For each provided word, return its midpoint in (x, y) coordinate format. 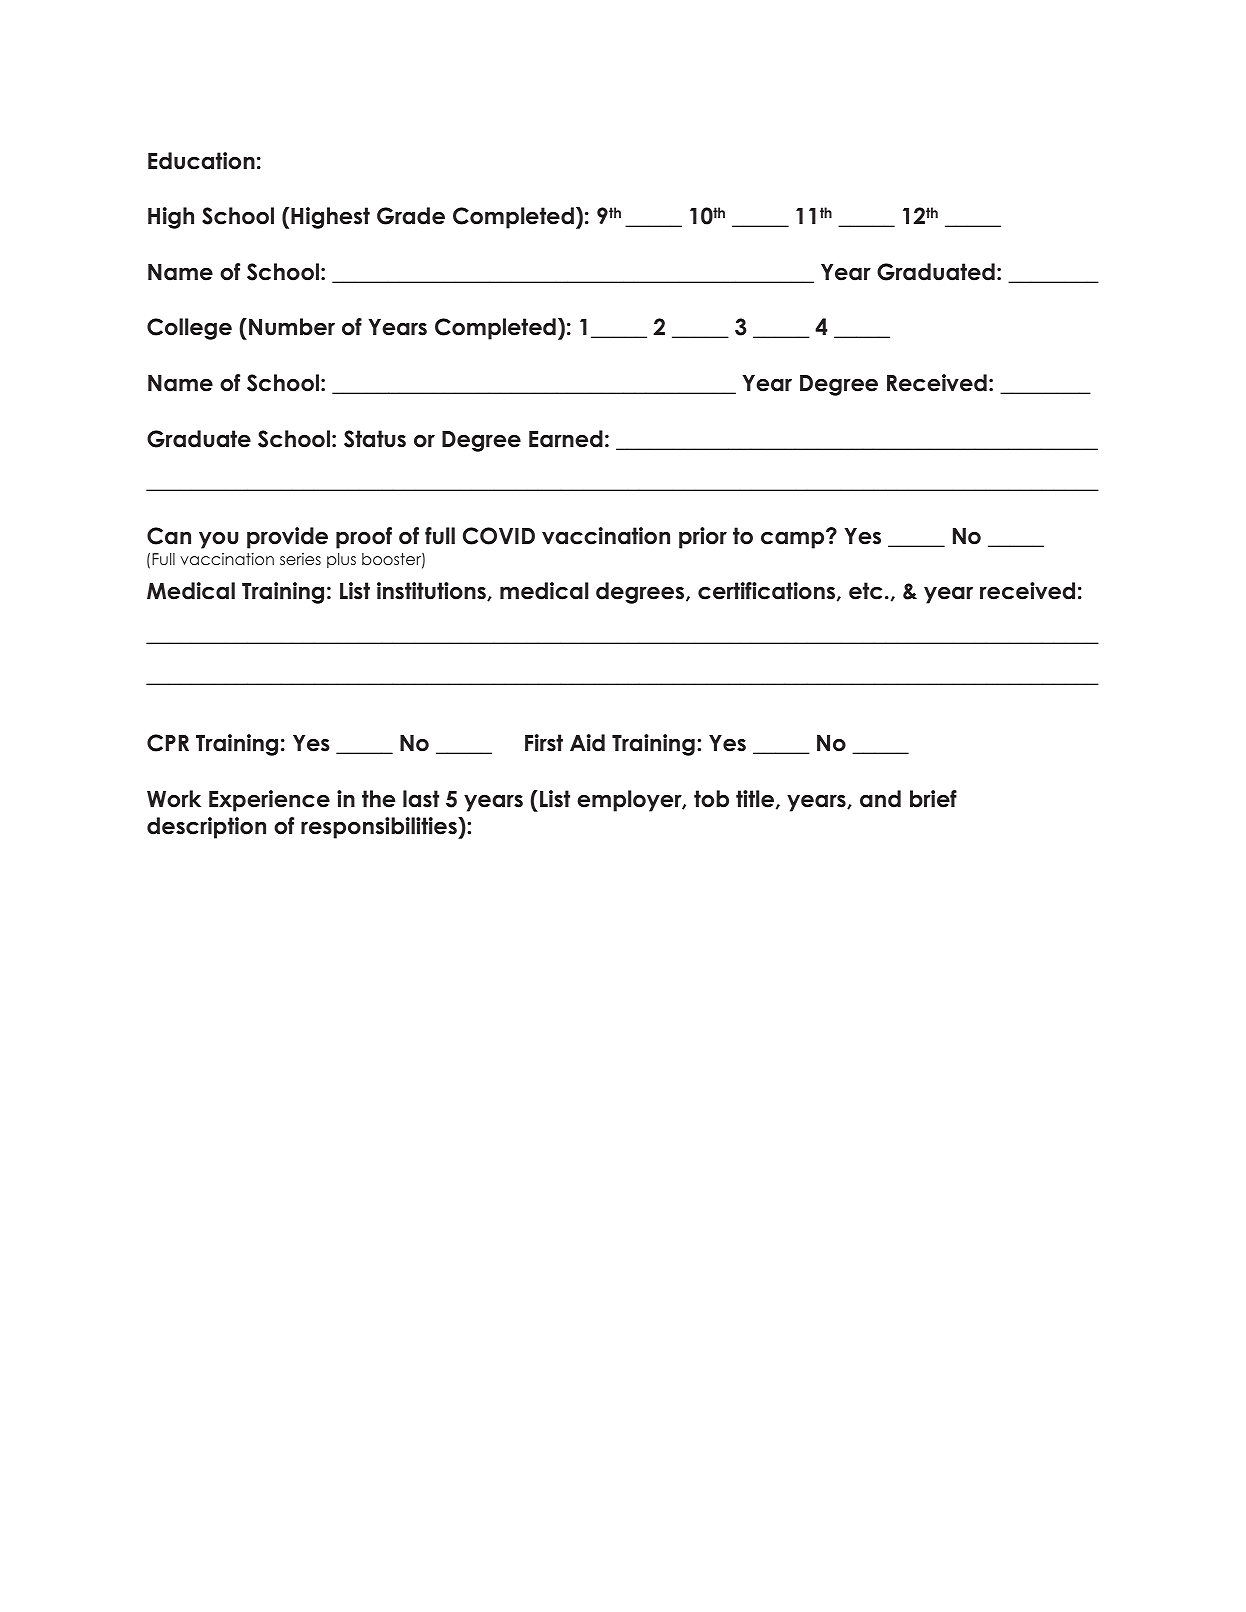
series (300, 559)
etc (865, 591)
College (189, 329)
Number (292, 327)
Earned (566, 439)
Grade (411, 216)
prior (703, 538)
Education (201, 161)
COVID (499, 536)
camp (794, 539)
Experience (269, 801)
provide (287, 538)
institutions (432, 591)
